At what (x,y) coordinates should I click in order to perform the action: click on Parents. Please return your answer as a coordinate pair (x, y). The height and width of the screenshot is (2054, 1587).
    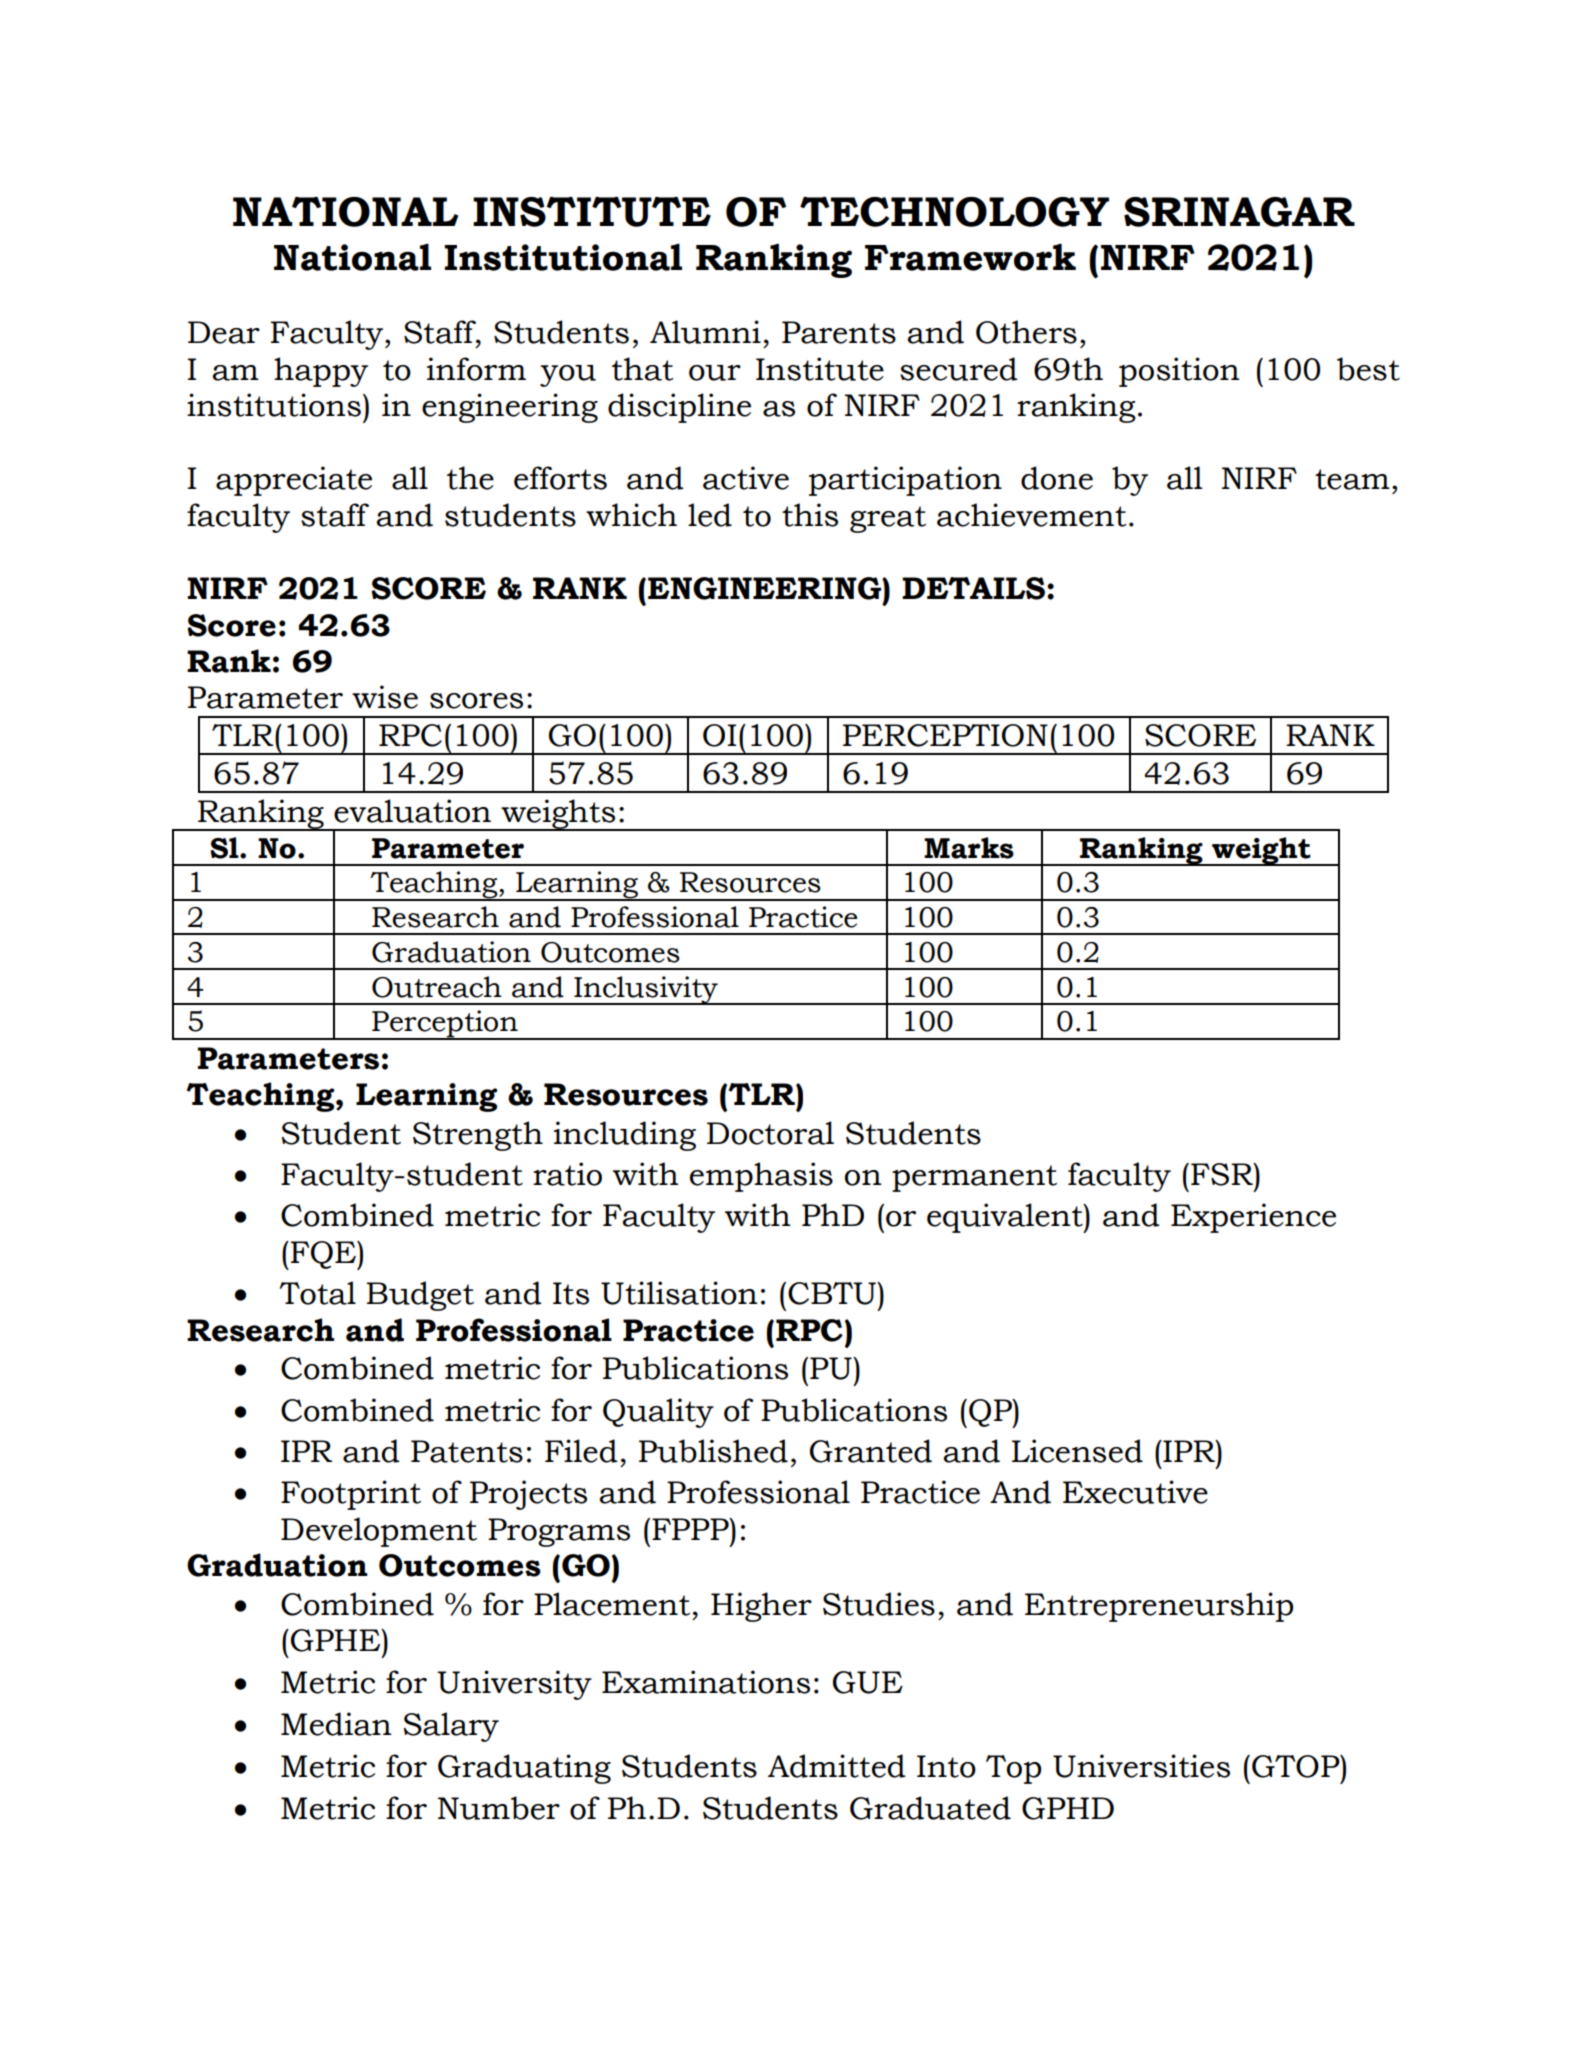
    Looking at the image, I should click on (839, 332).
